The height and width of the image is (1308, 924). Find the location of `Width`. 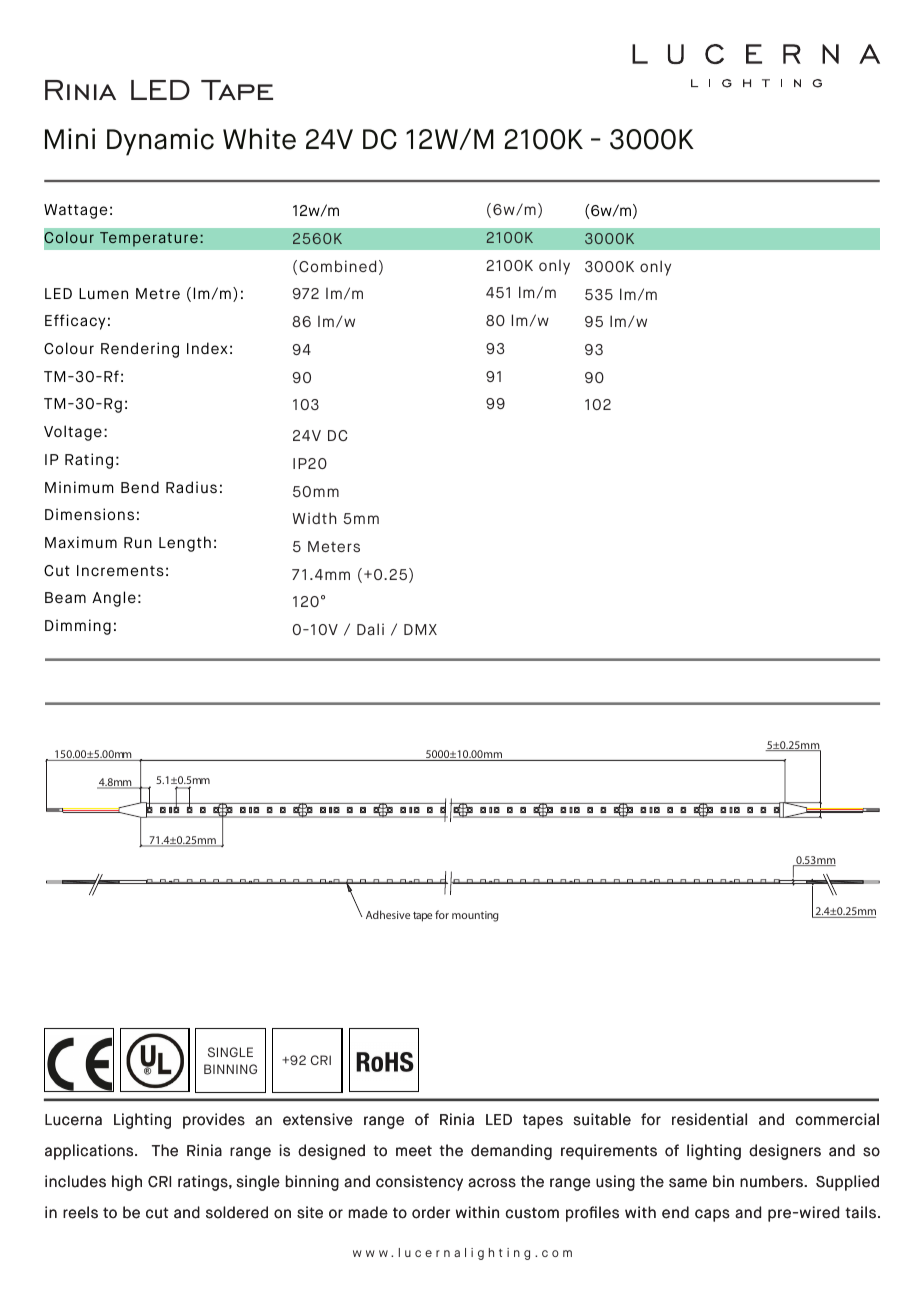

Width is located at coordinates (314, 518).
